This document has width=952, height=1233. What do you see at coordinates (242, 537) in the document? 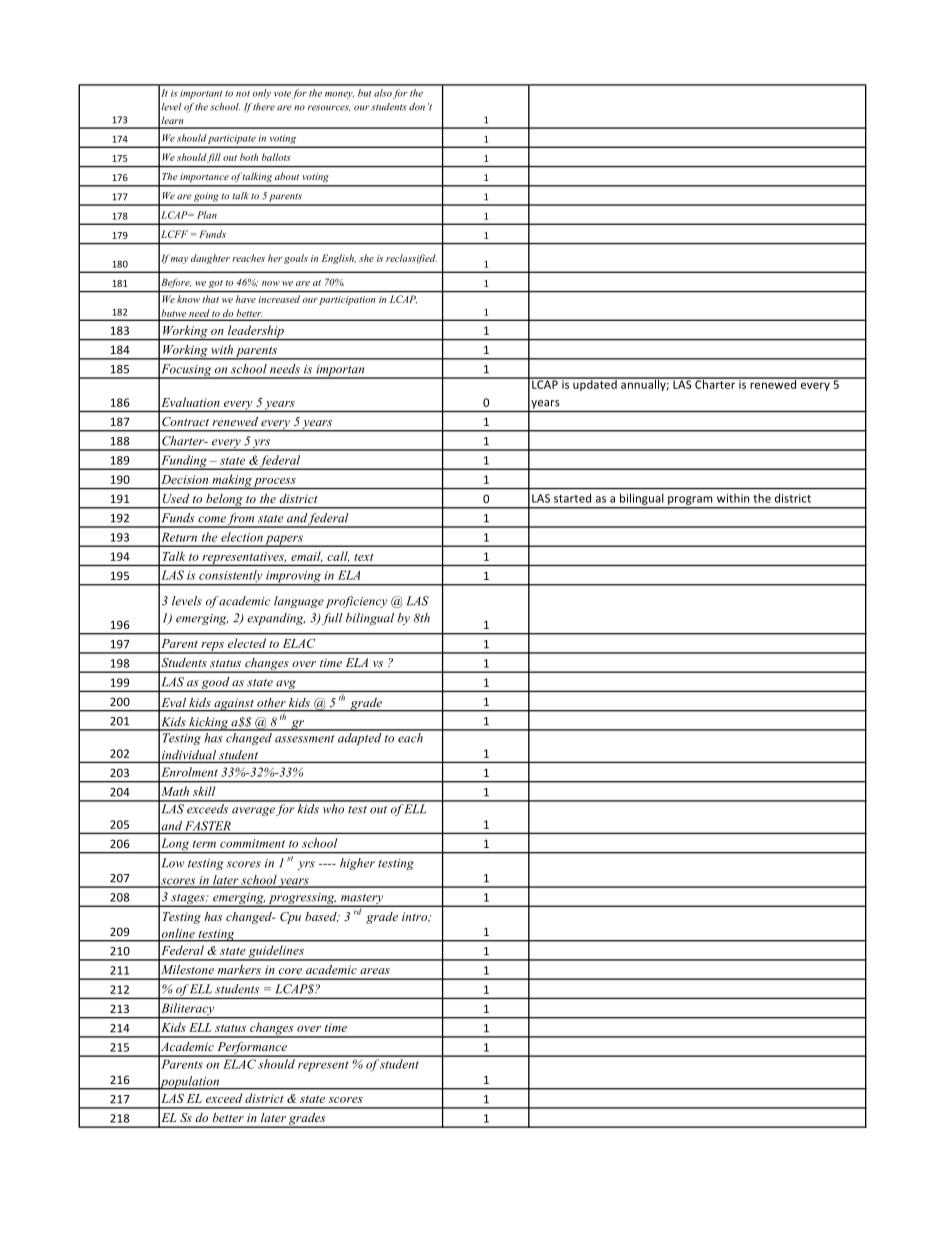
I see `election` at bounding box center [242, 537].
